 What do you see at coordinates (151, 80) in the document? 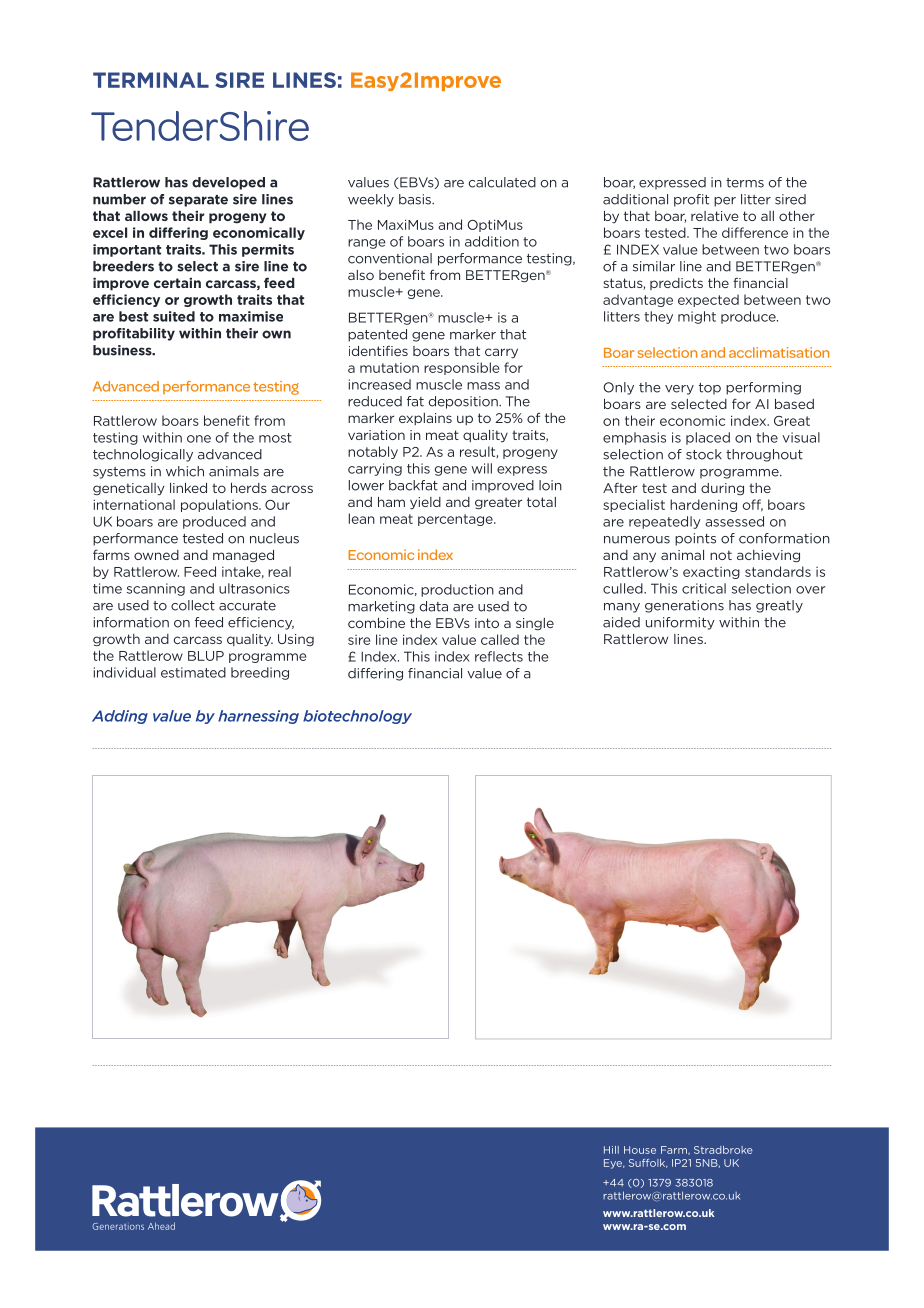
I see `Terminal` at bounding box center [151, 80].
